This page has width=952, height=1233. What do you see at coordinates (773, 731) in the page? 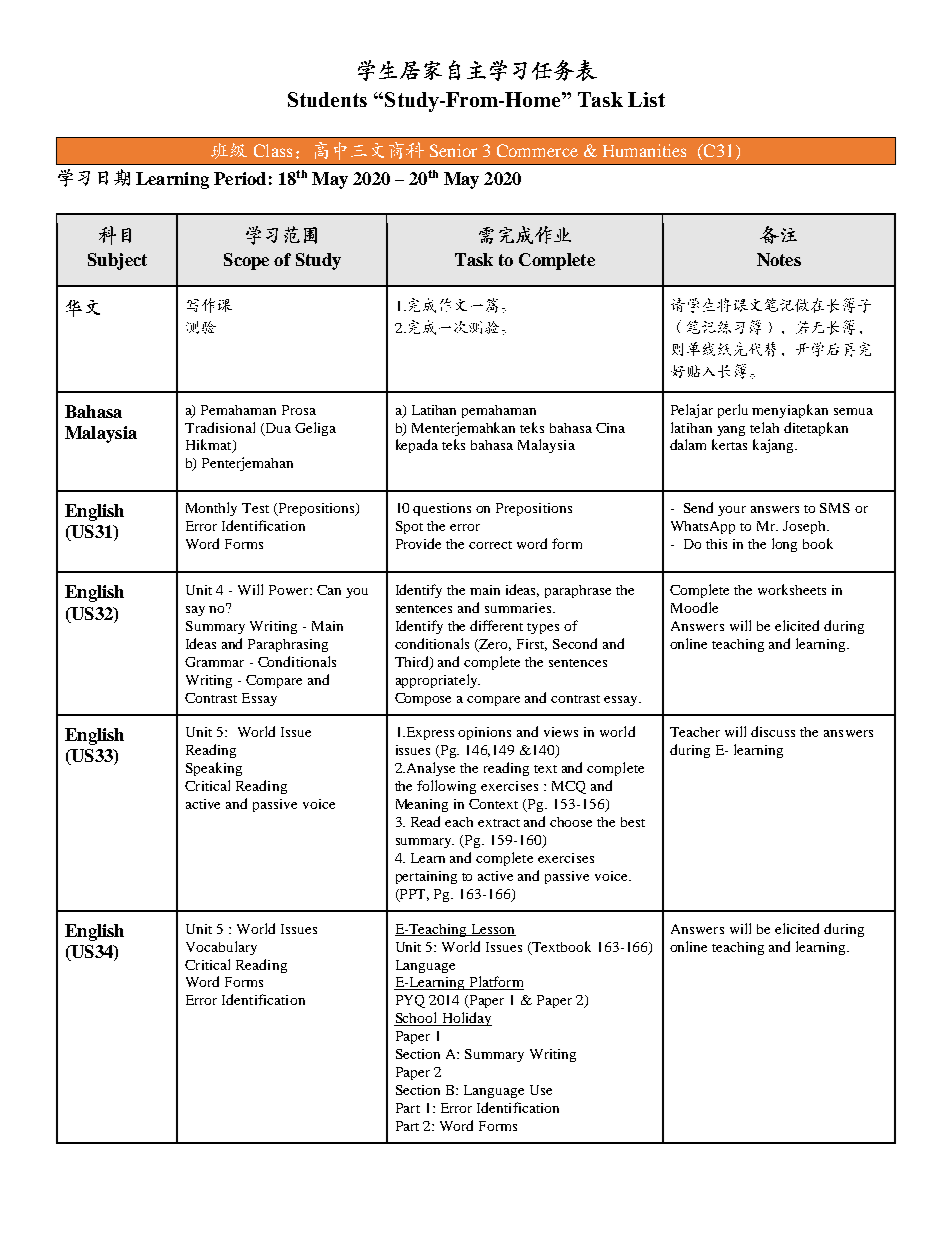
I see `discuss` at bounding box center [773, 731].
